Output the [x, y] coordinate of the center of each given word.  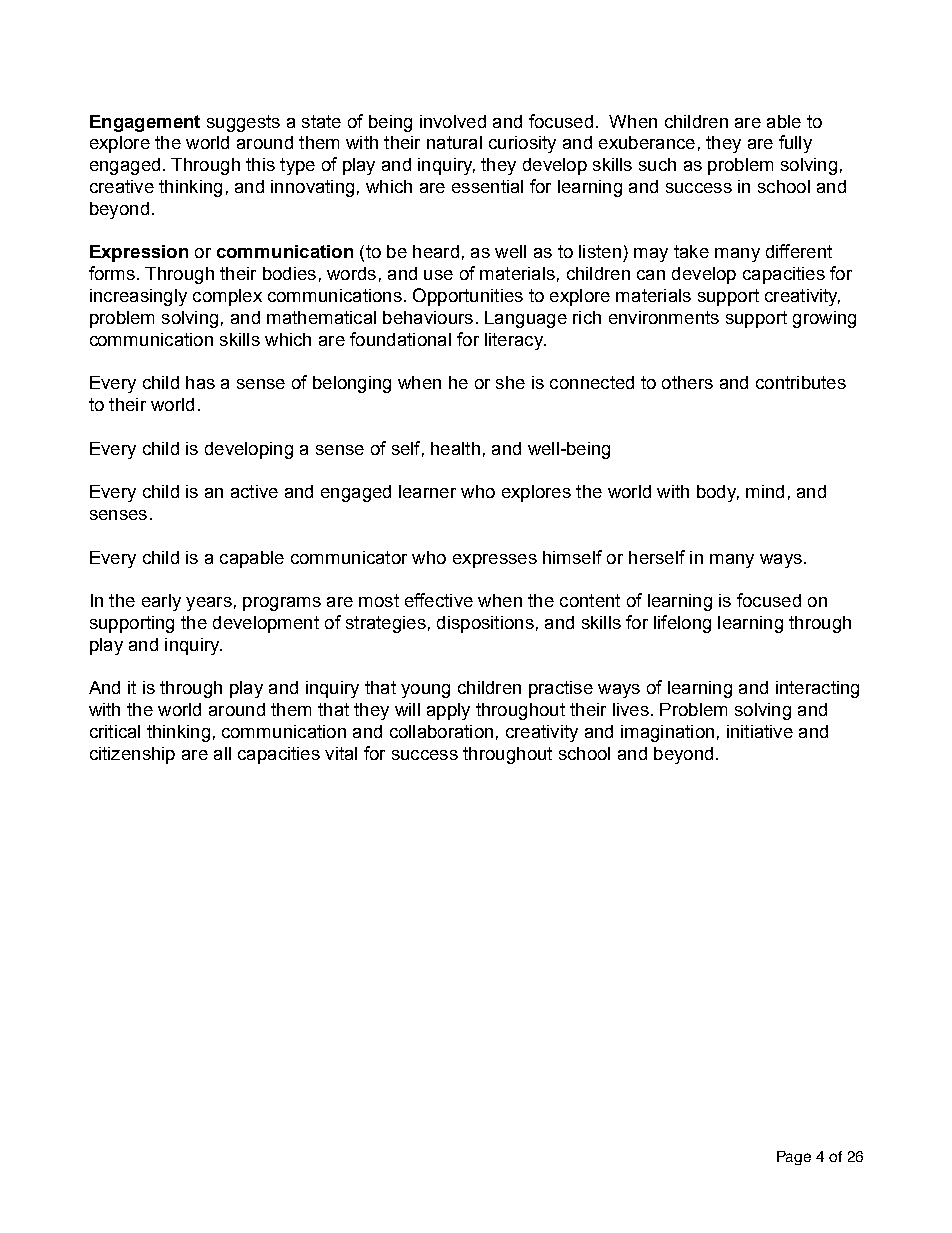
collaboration [441, 731]
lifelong [682, 624]
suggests [243, 123]
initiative [760, 731]
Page [794, 1158]
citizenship [132, 755]
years [209, 604]
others [687, 382]
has [200, 382]
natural [454, 142]
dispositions [485, 624]
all [222, 753]
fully [795, 144]
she [510, 382]
